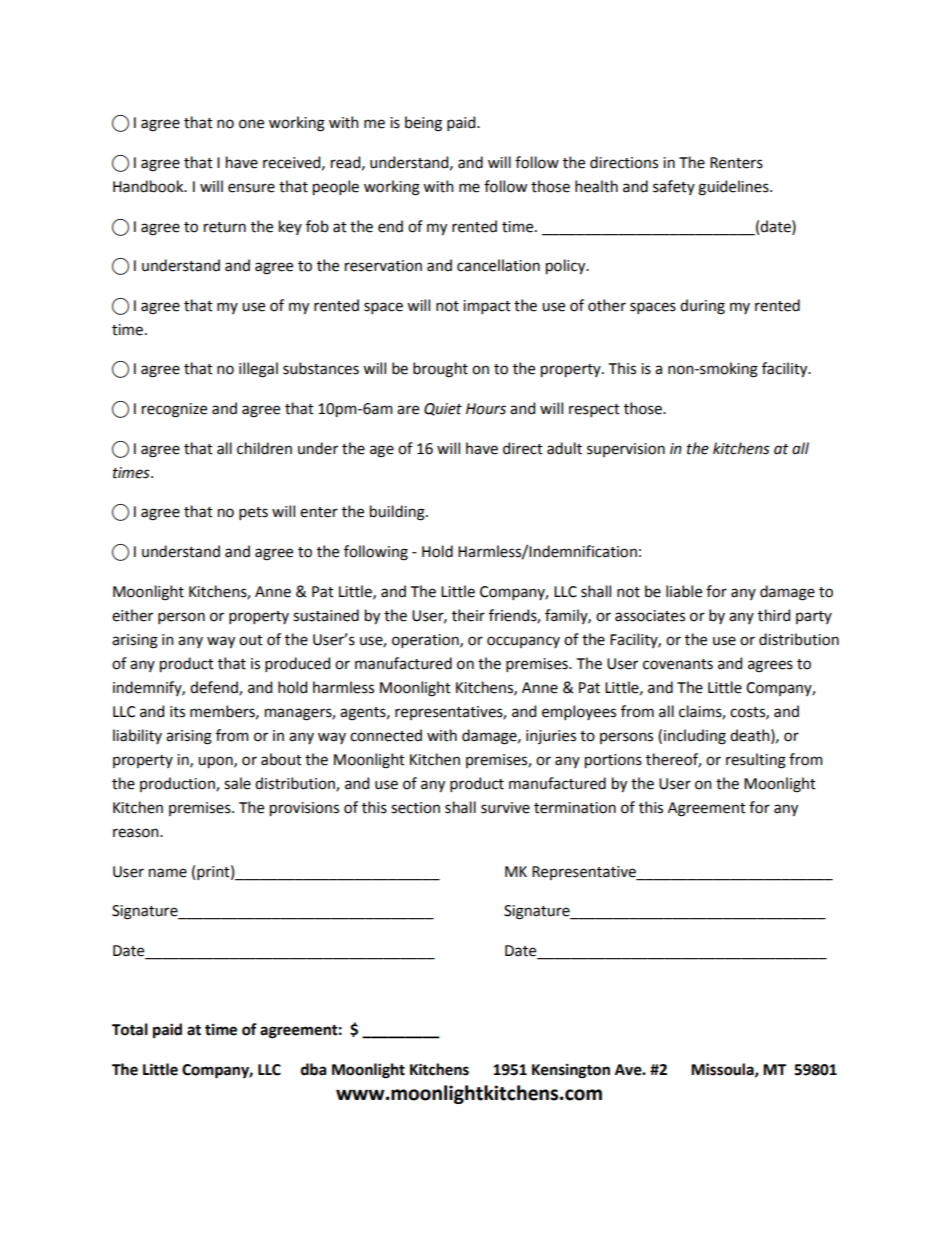  What do you see at coordinates (440, 370) in the screenshot?
I see `brought` at bounding box center [440, 370].
